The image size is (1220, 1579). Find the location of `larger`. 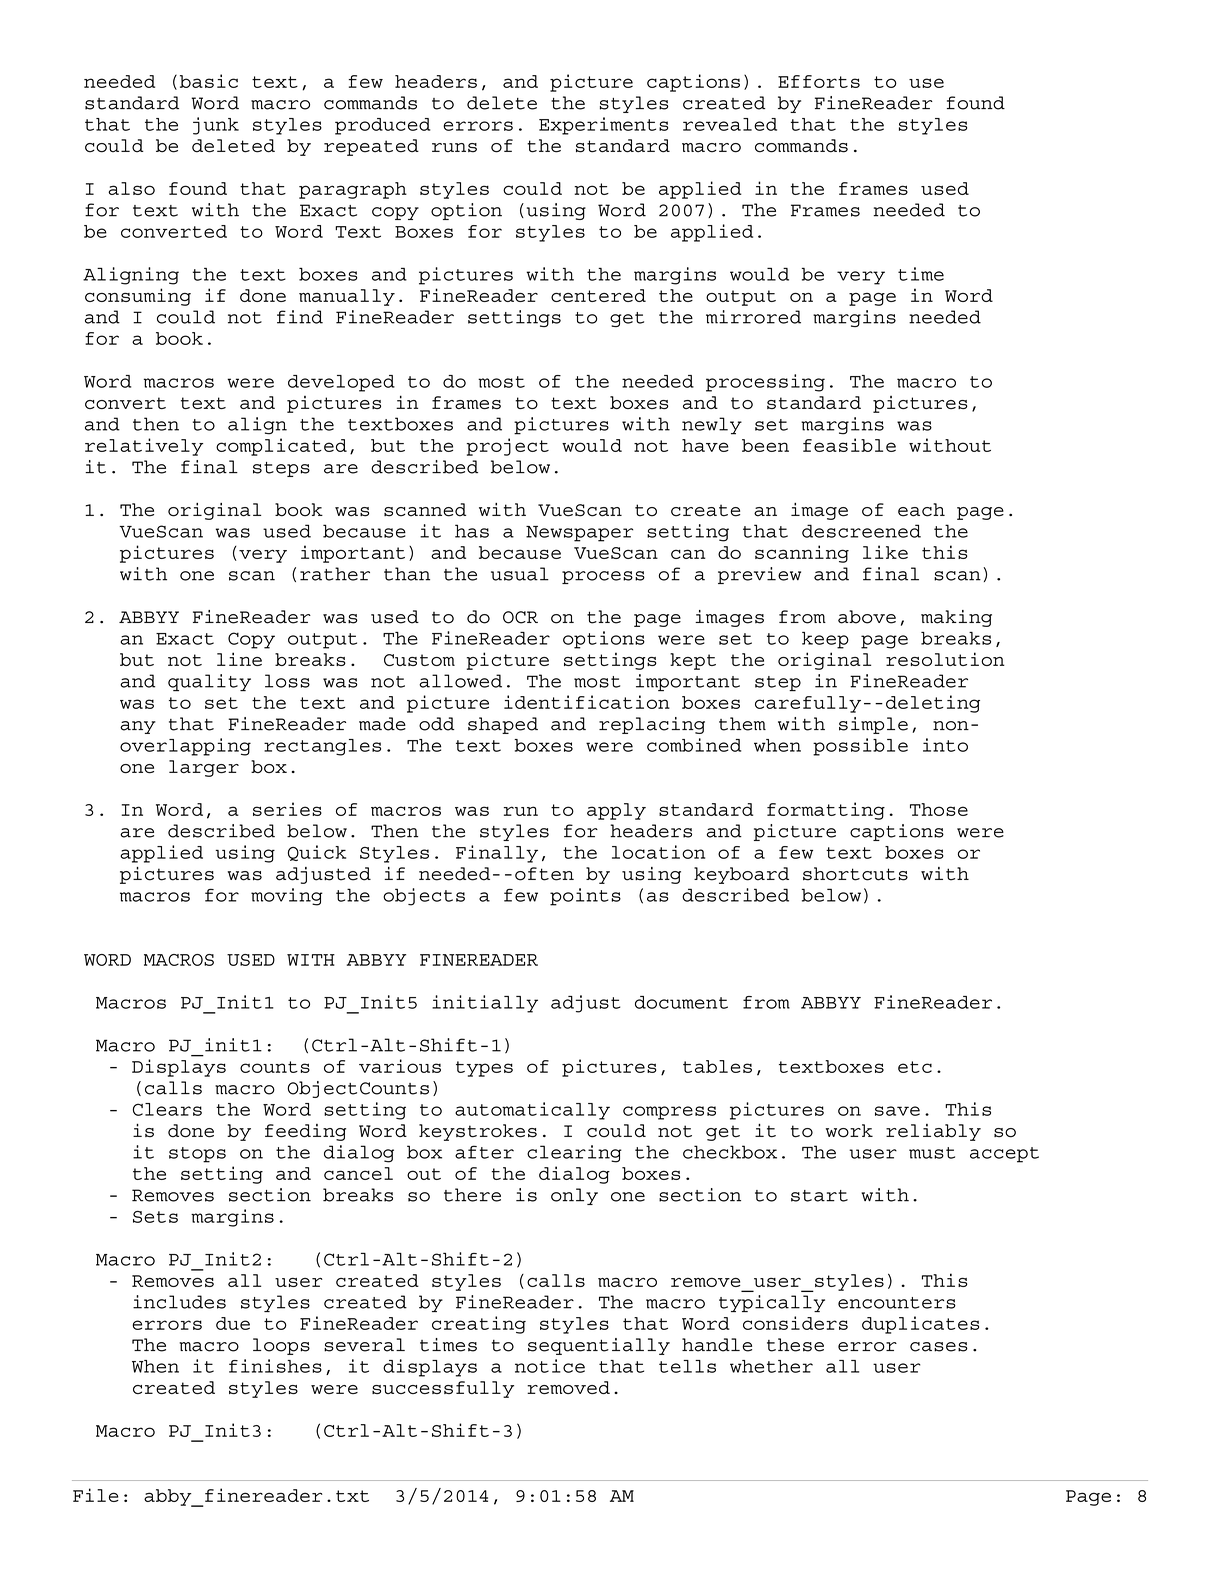

larger is located at coordinates (204, 768).
